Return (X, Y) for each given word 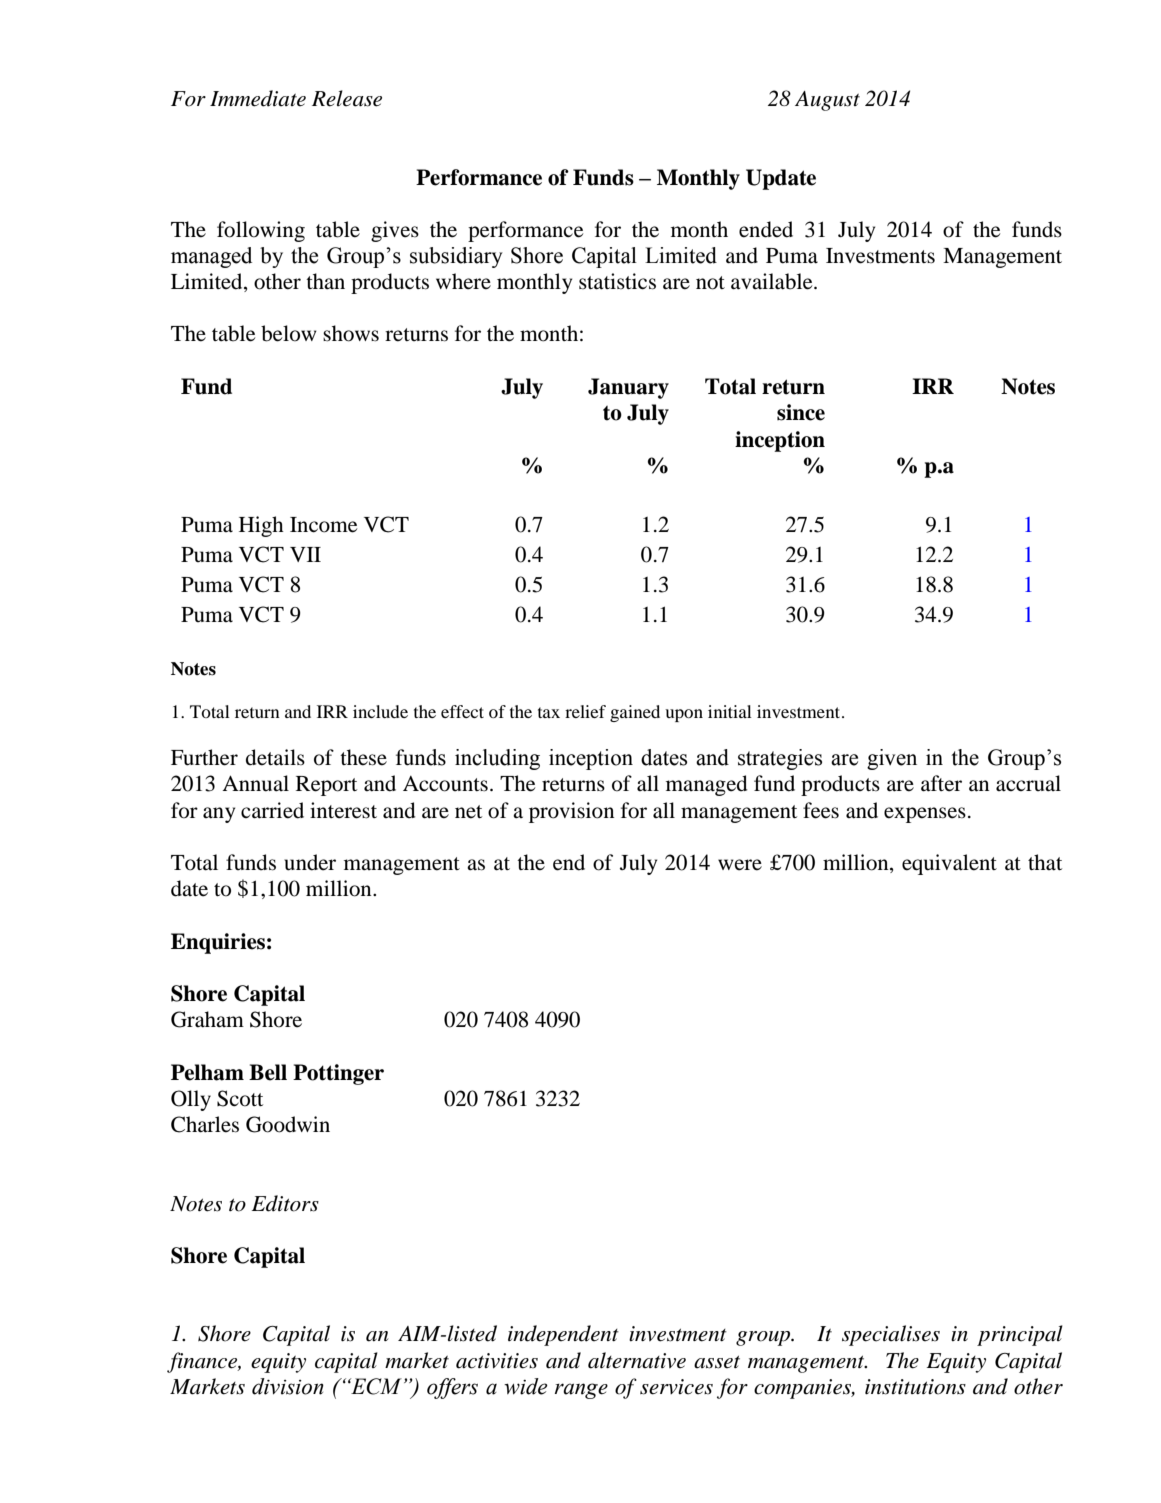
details (275, 757)
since (801, 412)
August (827, 101)
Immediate (258, 98)
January (628, 388)
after (941, 783)
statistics (617, 281)
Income (323, 525)
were (740, 865)
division (288, 1386)
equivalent (949, 864)
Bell (268, 1072)
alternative (637, 1360)
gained (635, 713)
